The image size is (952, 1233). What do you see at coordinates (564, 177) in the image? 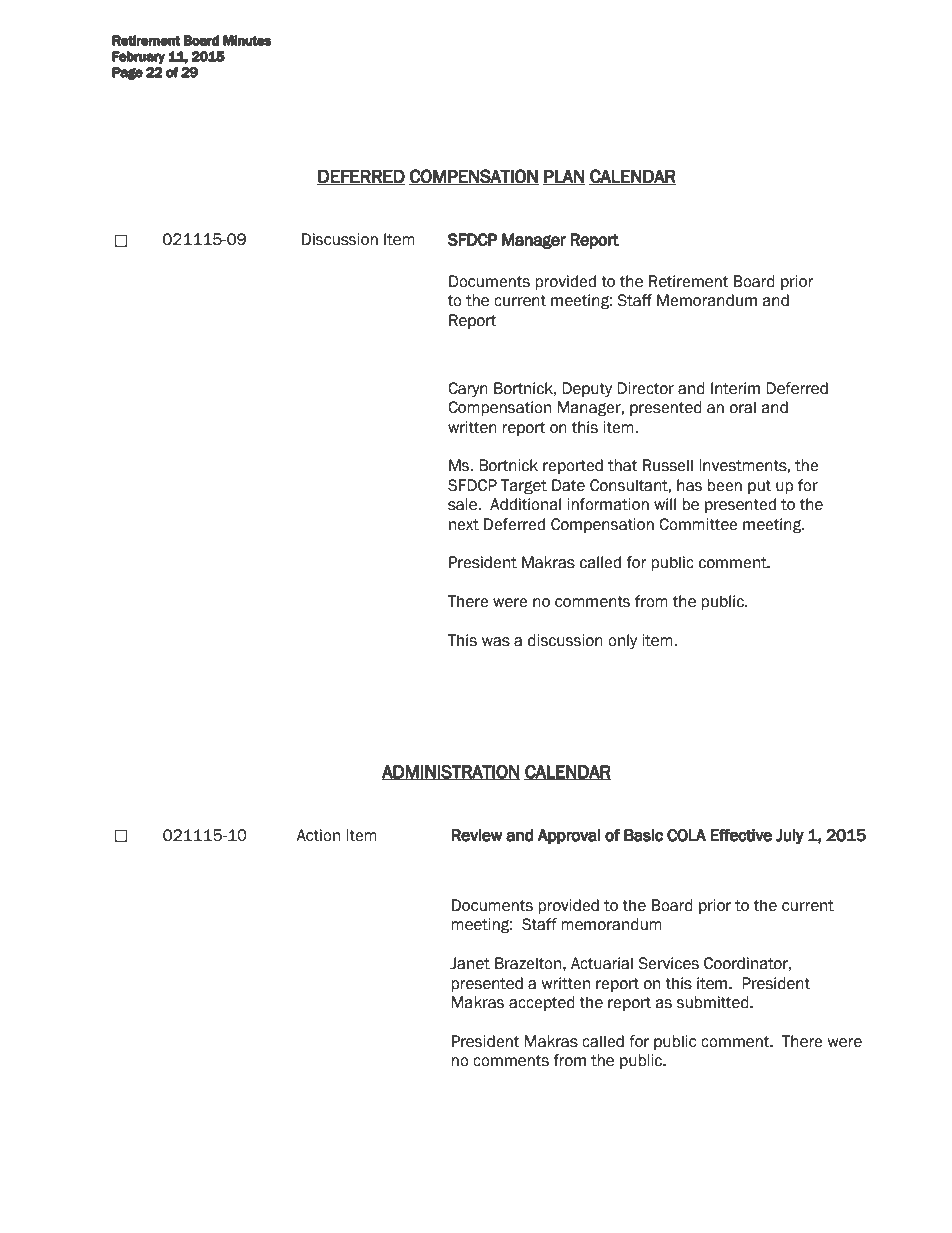
I see `PLAN` at bounding box center [564, 177].
